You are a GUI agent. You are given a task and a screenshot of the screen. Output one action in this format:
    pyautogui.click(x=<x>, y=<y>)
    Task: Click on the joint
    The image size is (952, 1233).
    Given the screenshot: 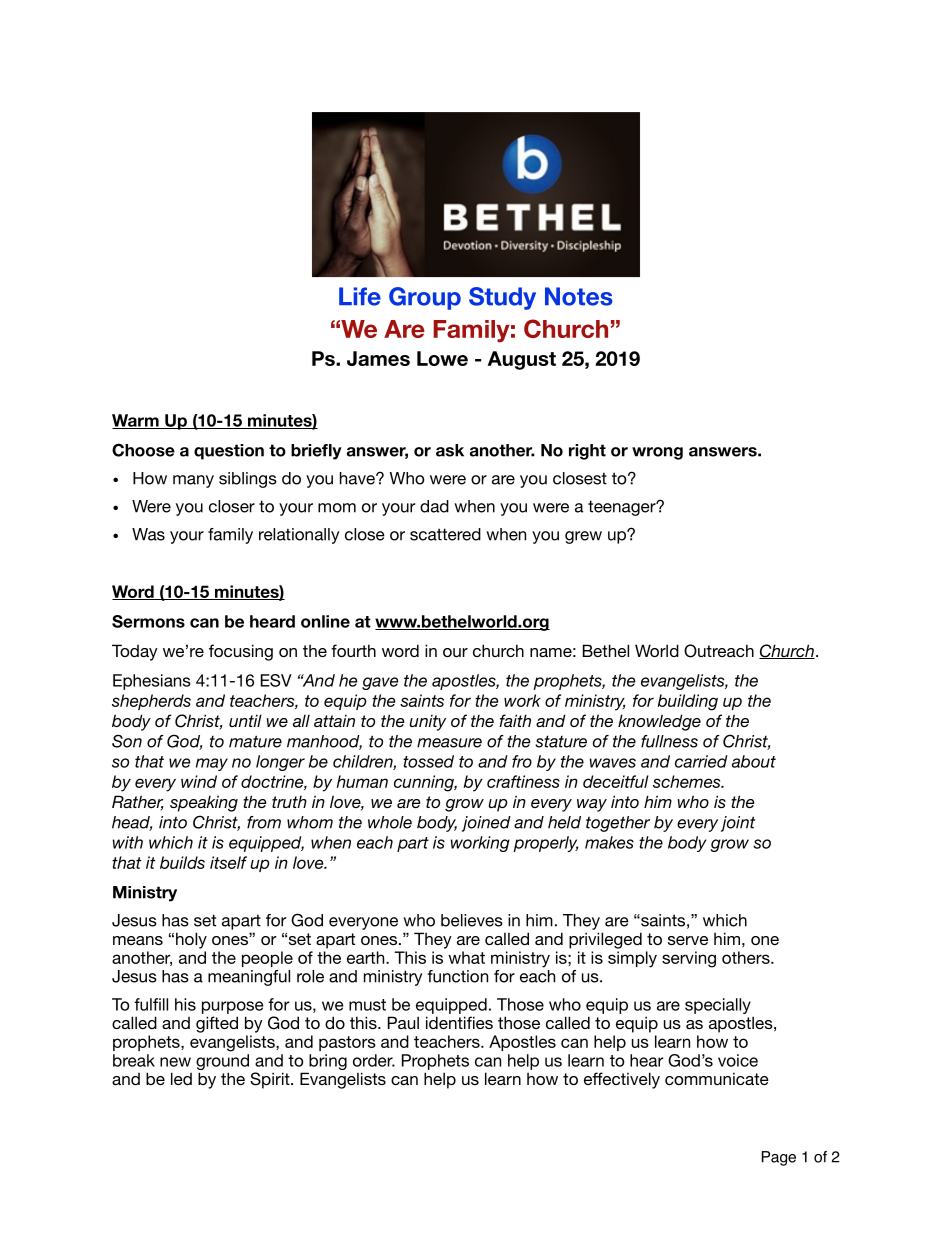 What is the action you would take?
    pyautogui.click(x=738, y=824)
